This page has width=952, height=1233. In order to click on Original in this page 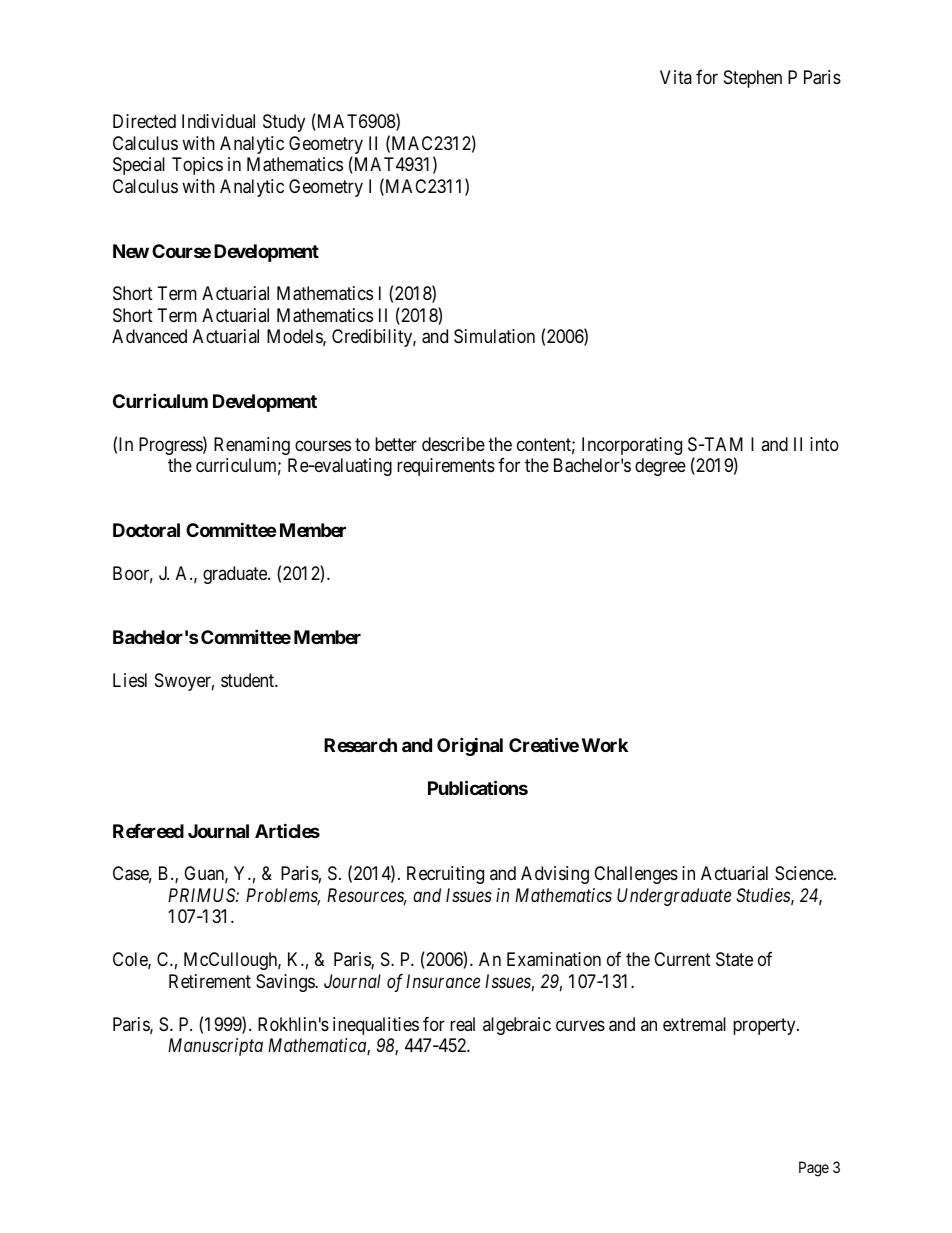, I will do `click(470, 746)`.
